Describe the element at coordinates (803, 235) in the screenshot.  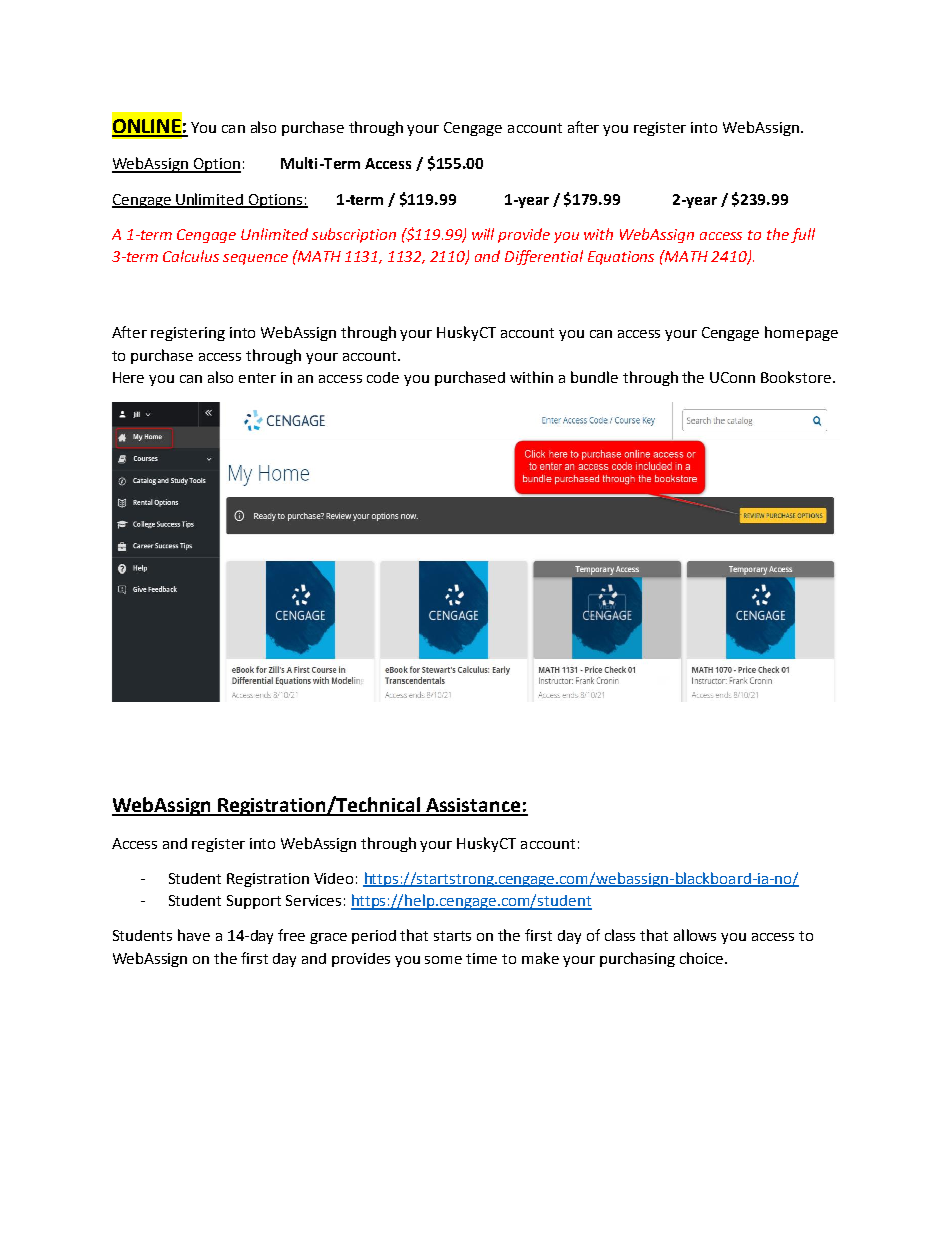
I see `full` at that location.
